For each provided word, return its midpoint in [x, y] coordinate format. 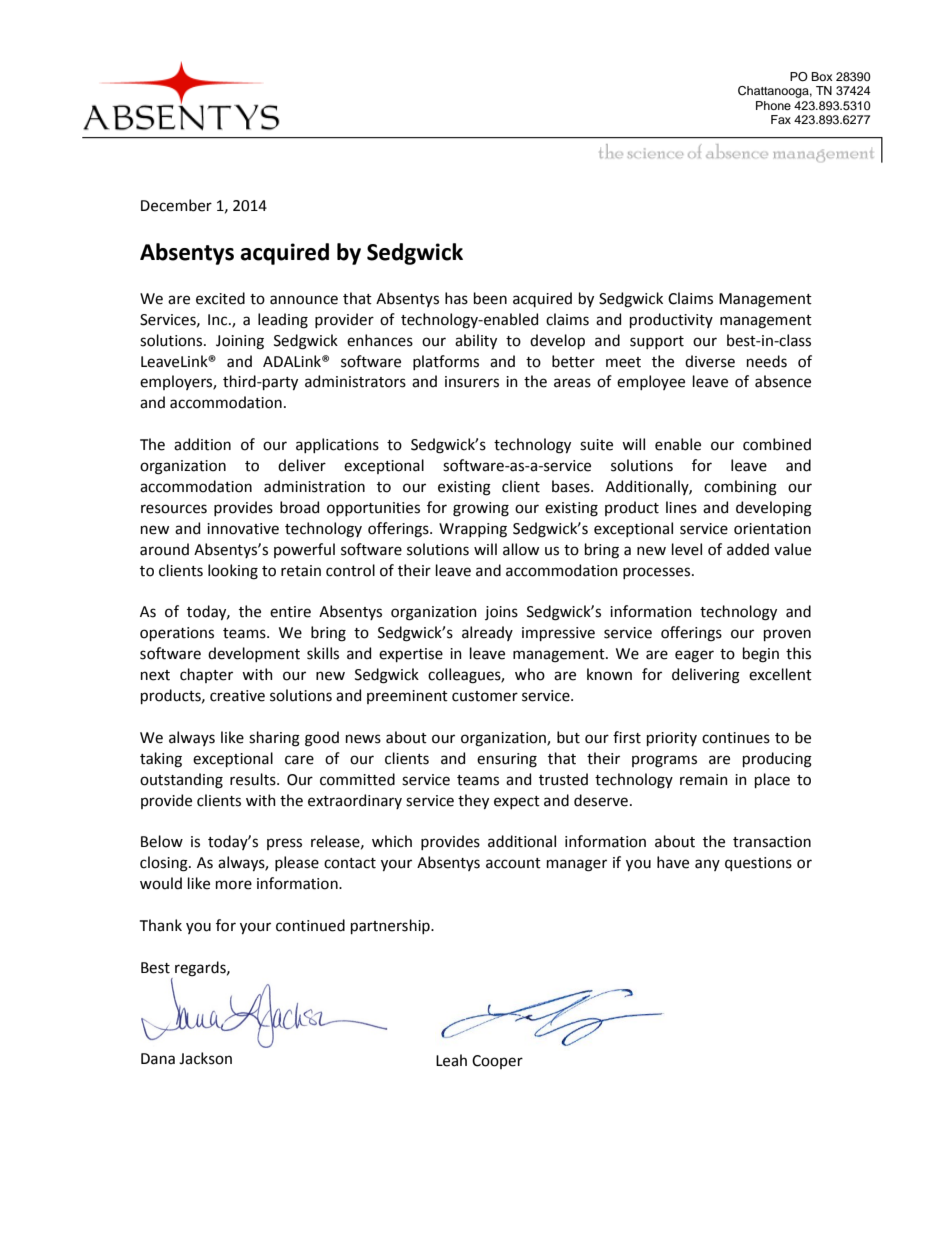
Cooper [497, 1062]
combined [777, 444]
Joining [240, 342]
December [176, 205]
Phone [773, 105]
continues [736, 738]
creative [237, 696]
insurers [472, 382]
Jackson [205, 1058]
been [490, 298]
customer [485, 696]
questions [758, 864]
